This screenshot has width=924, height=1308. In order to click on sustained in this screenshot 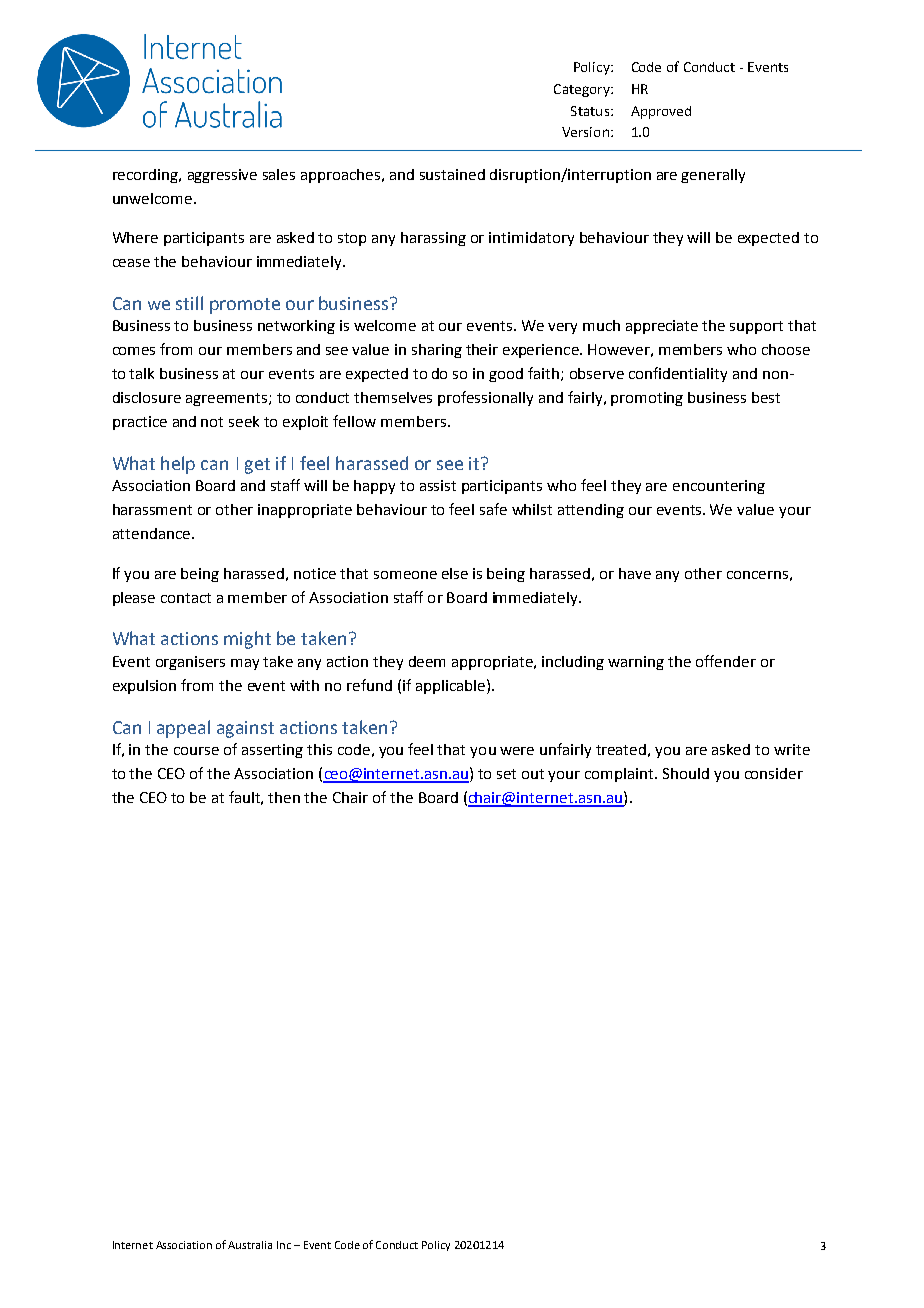, I will do `click(452, 174)`.
